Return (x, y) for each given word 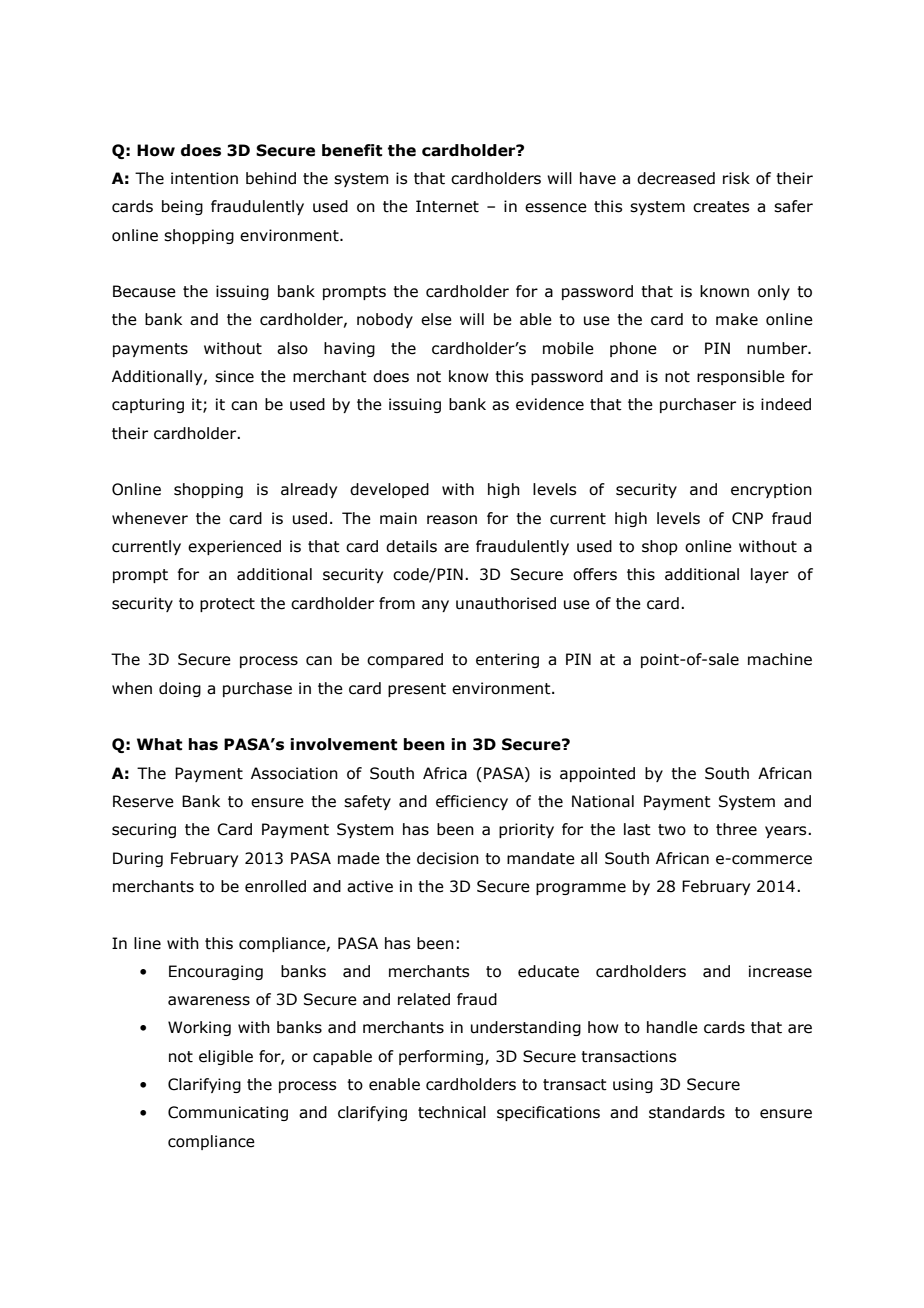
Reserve (143, 801)
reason (452, 520)
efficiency (472, 802)
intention (204, 178)
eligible (226, 1057)
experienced (234, 547)
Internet (447, 206)
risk (736, 178)
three (736, 829)
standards (687, 1112)
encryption (771, 490)
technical (452, 1112)
